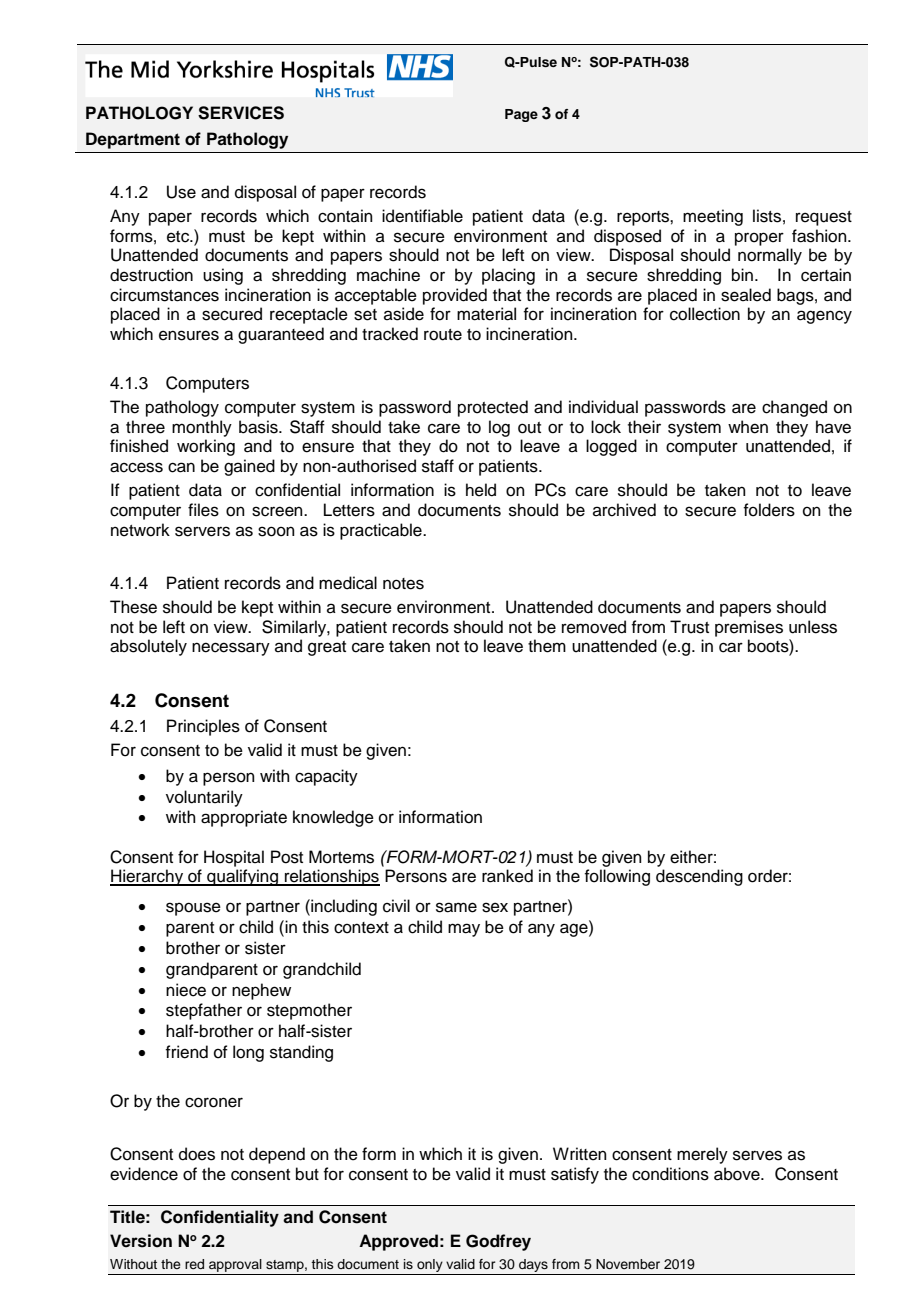 This screenshot has width=924, height=1308. What do you see at coordinates (749, 628) in the screenshot?
I see `premises` at bounding box center [749, 628].
